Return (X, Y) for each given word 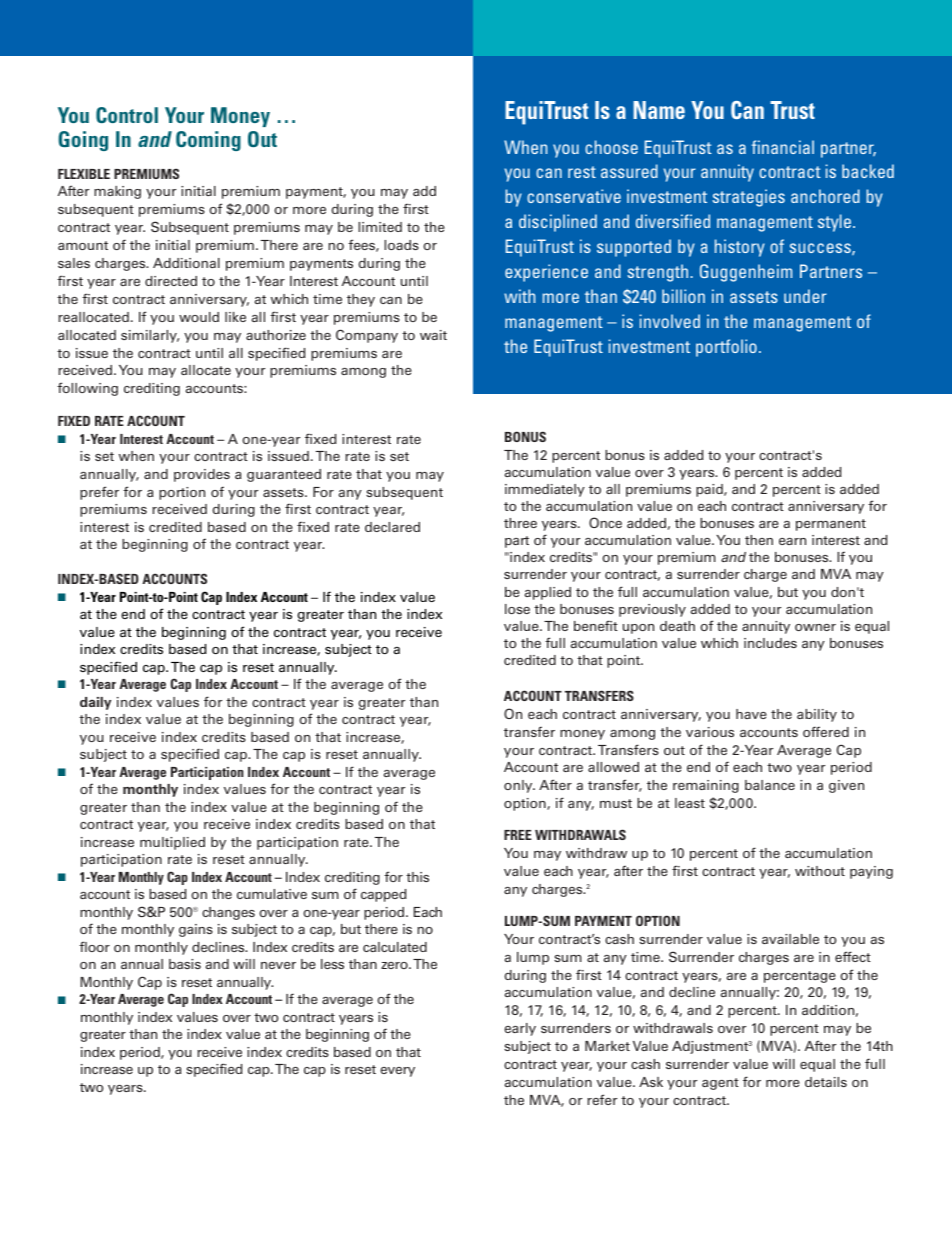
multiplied (172, 843)
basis (185, 964)
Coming (208, 141)
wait (433, 335)
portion (182, 493)
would (199, 317)
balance (770, 785)
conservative (574, 196)
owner (815, 627)
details (826, 1082)
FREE (518, 835)
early (520, 1029)
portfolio (726, 348)
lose (517, 609)
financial (783, 147)
